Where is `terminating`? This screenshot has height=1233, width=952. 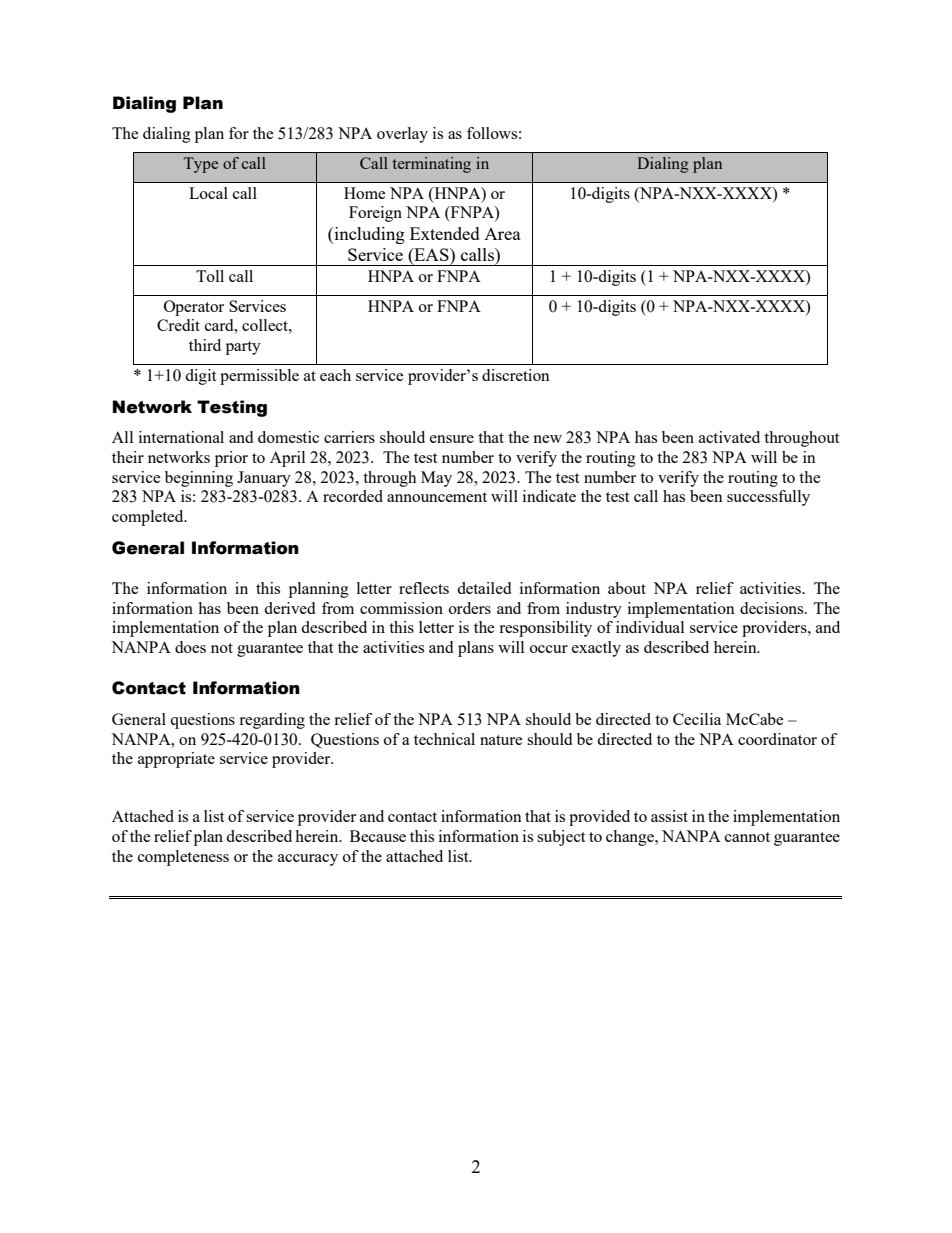
terminating is located at coordinates (431, 165).
